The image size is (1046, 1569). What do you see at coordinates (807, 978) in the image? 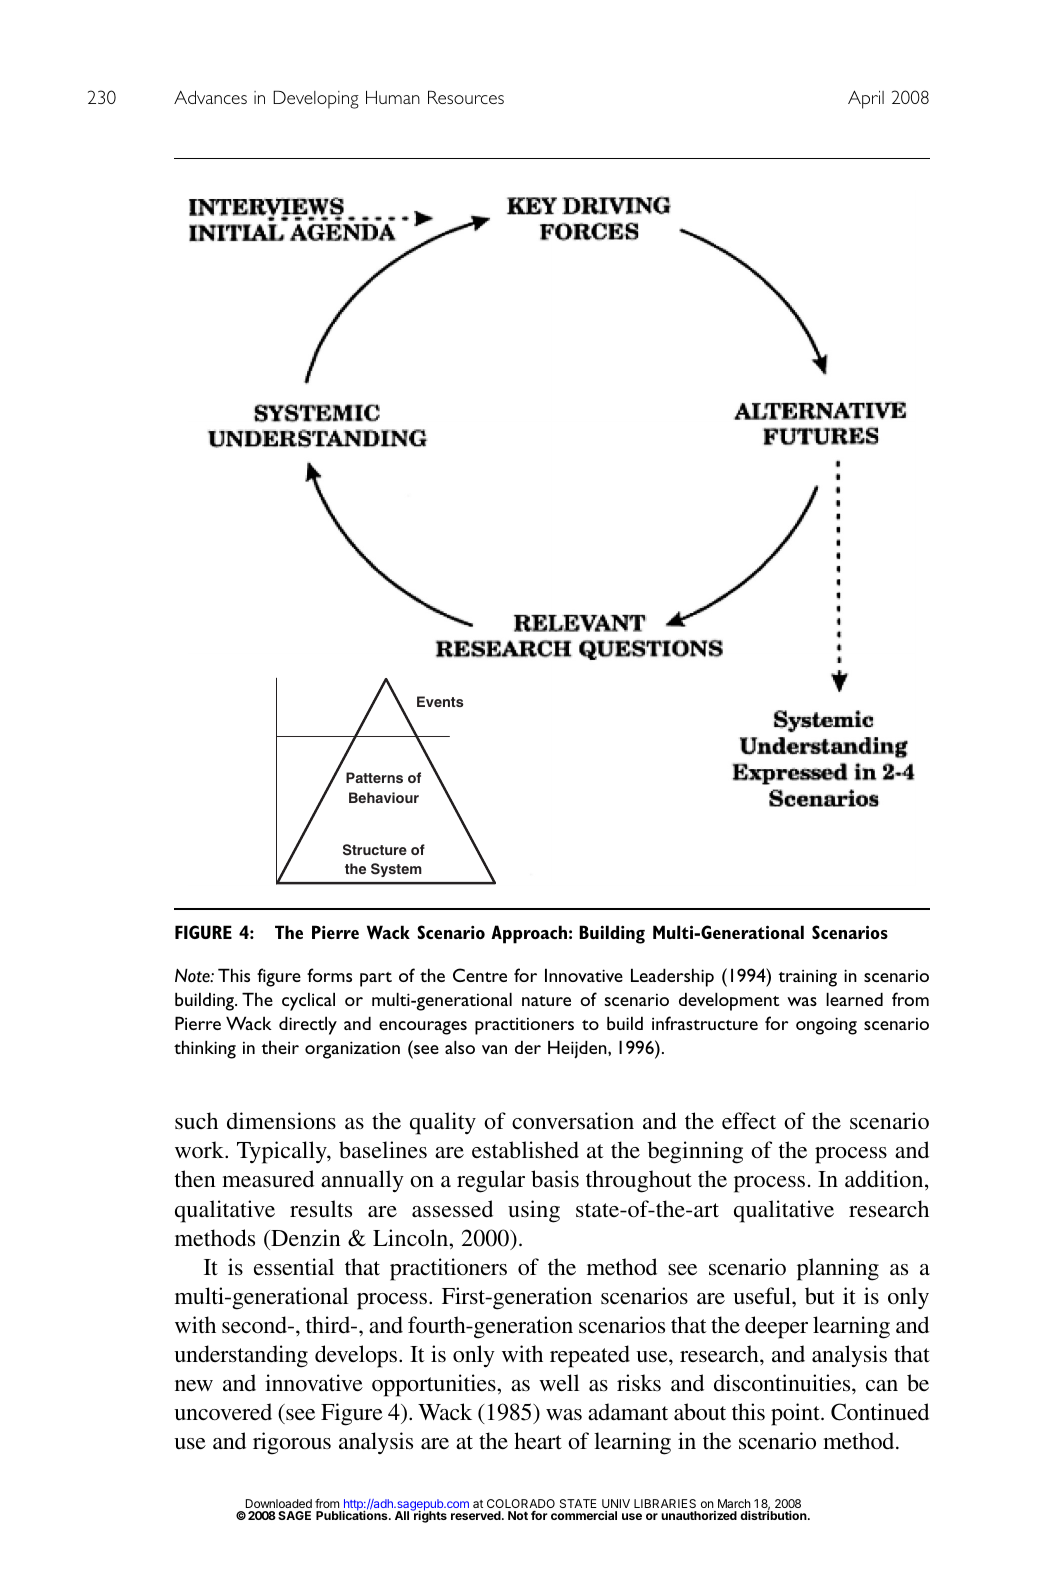
I see `training` at bounding box center [807, 978].
